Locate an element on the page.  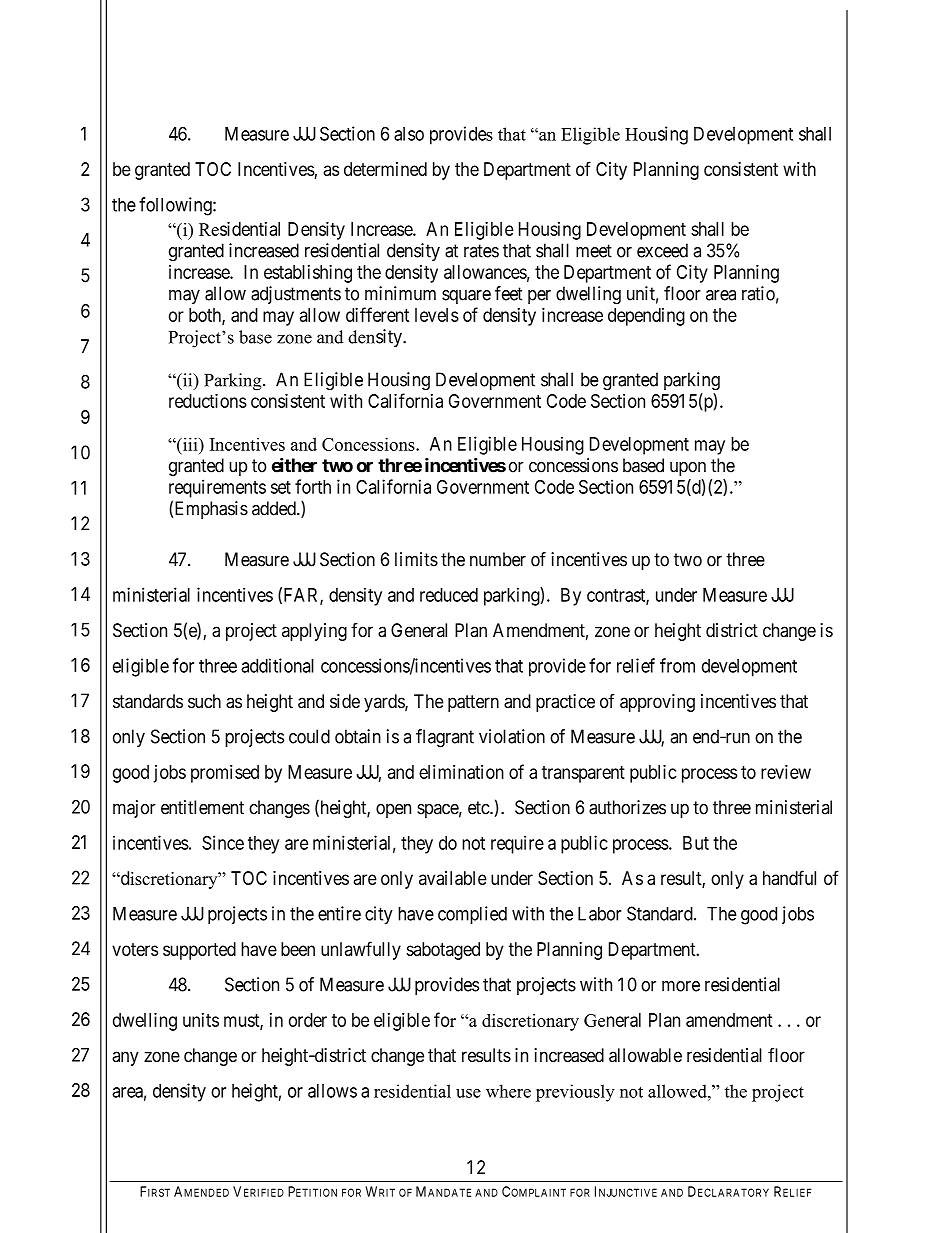
determined is located at coordinates (385, 169).
